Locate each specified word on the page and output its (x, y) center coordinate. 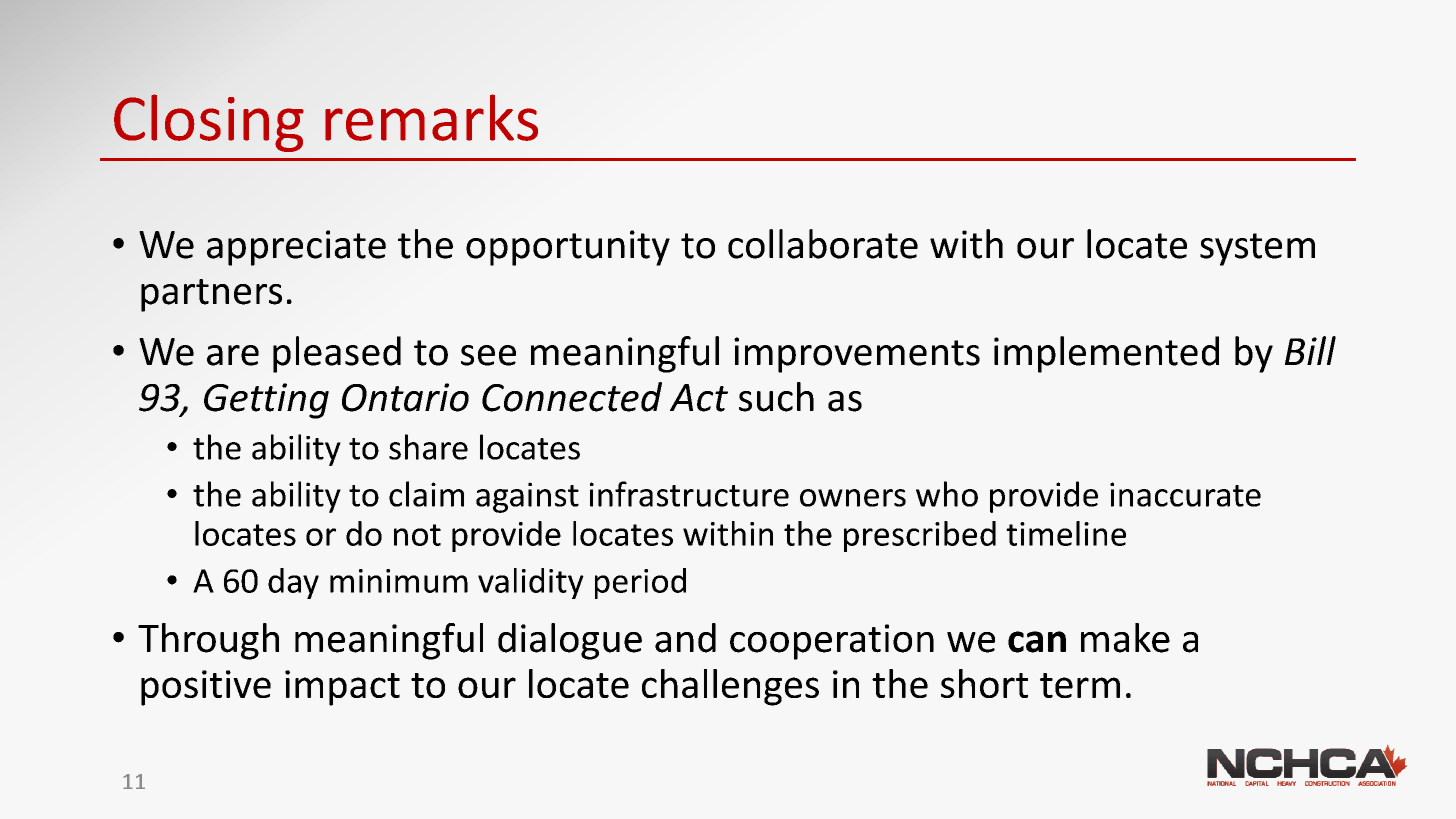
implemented (1106, 354)
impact (342, 688)
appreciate (296, 248)
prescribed (920, 536)
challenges (730, 687)
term (1080, 685)
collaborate (823, 244)
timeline (1066, 533)
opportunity (568, 248)
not (417, 535)
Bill (1310, 350)
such (776, 397)
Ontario (405, 397)
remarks (431, 117)
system (1257, 249)
